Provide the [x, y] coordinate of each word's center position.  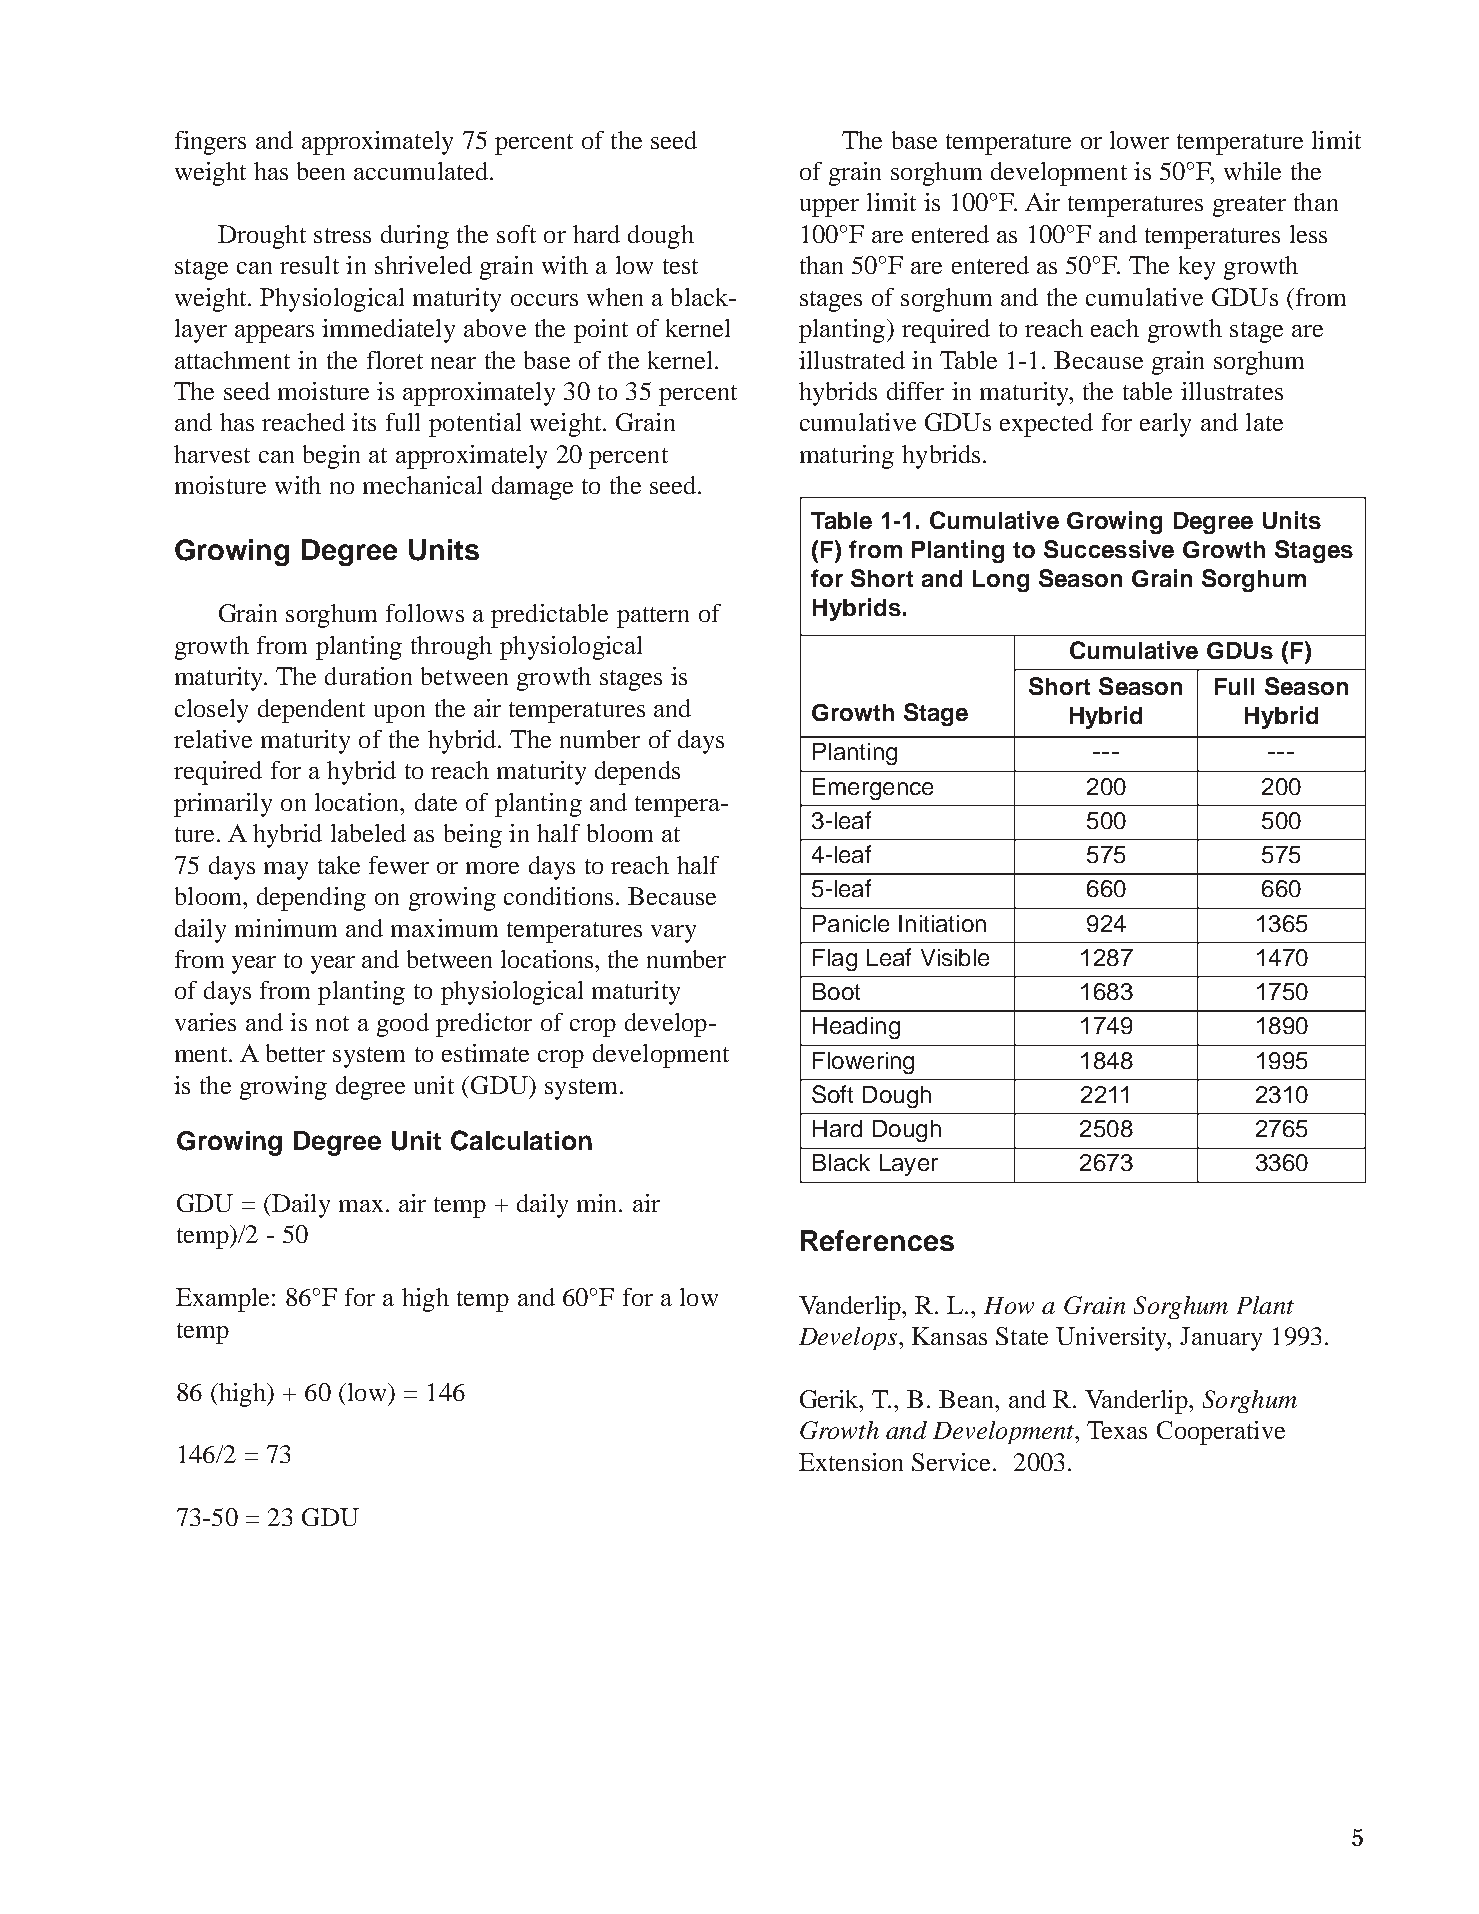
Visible [955, 957]
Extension [851, 1462]
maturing [847, 457]
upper [829, 208]
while [1252, 171]
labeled [368, 833]
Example [222, 1300]
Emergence [873, 789]
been [321, 171]
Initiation [942, 923]
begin [331, 457]
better [295, 1053]
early [1165, 425]
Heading [856, 1028]
